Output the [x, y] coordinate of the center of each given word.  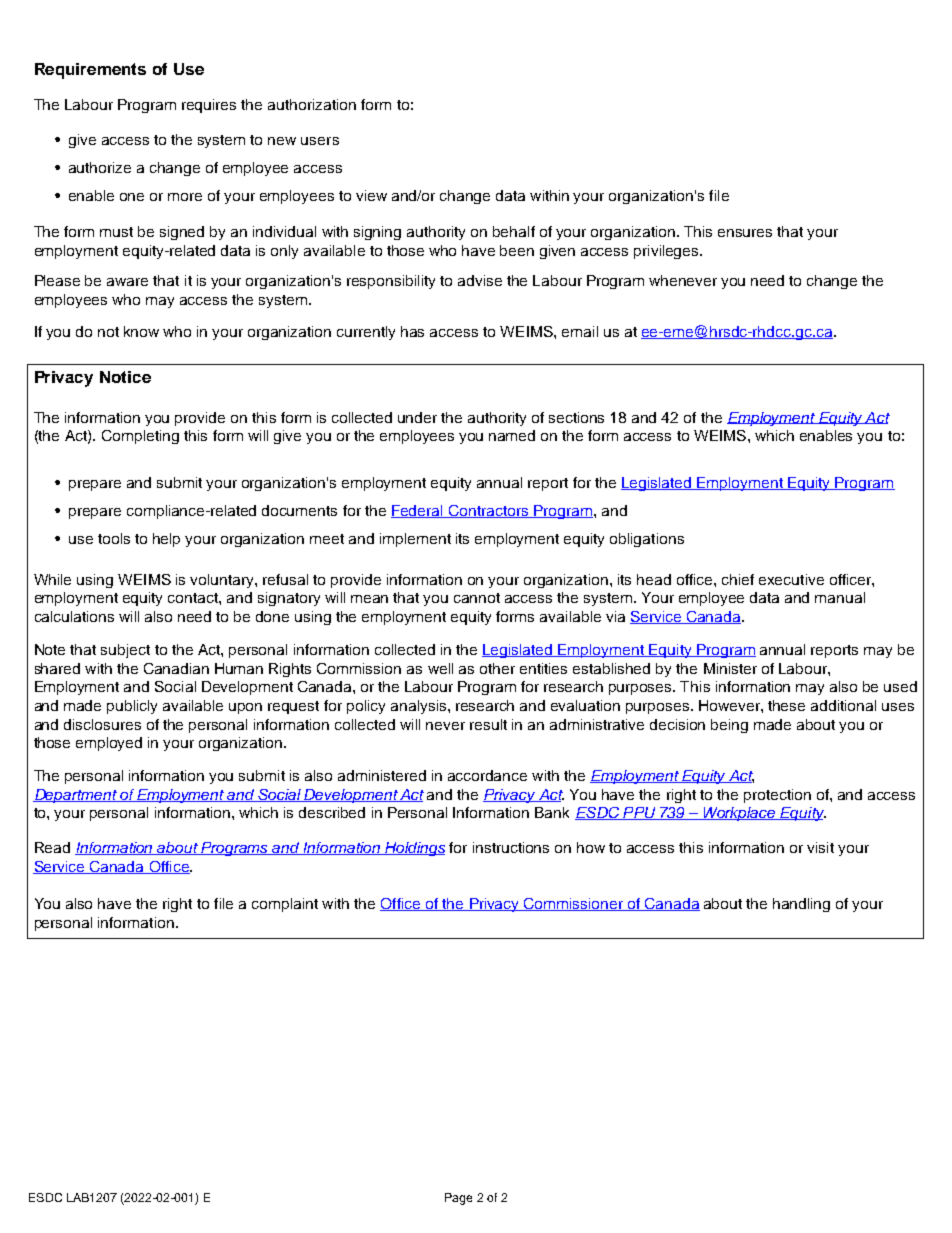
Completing [140, 437]
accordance [487, 775]
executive [791, 579]
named [512, 435]
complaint [285, 905]
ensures [745, 233]
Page [458, 1199]
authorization [312, 104]
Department [76, 796]
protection [777, 796]
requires [209, 106]
